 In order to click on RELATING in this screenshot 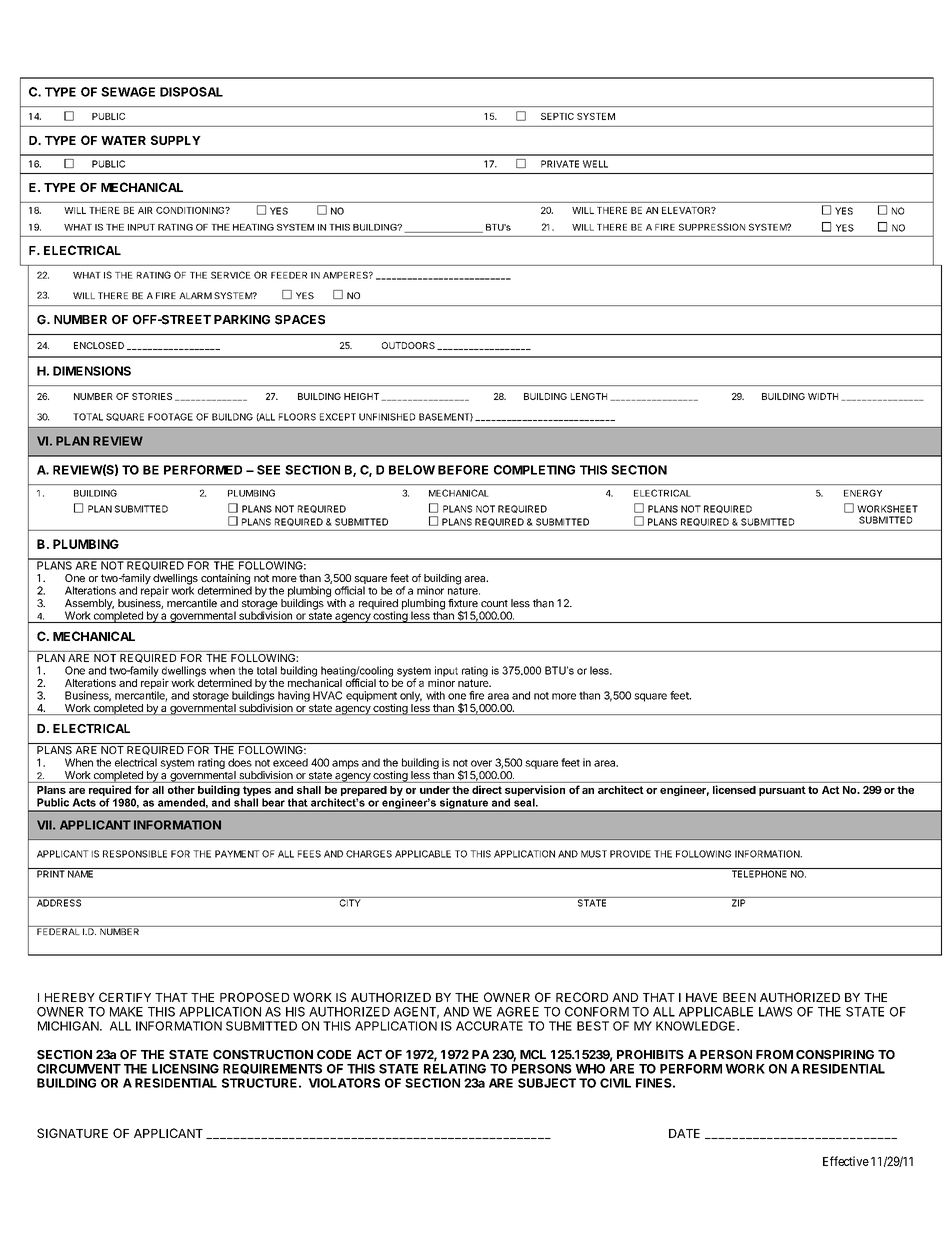, I will do `click(455, 1069)`.
